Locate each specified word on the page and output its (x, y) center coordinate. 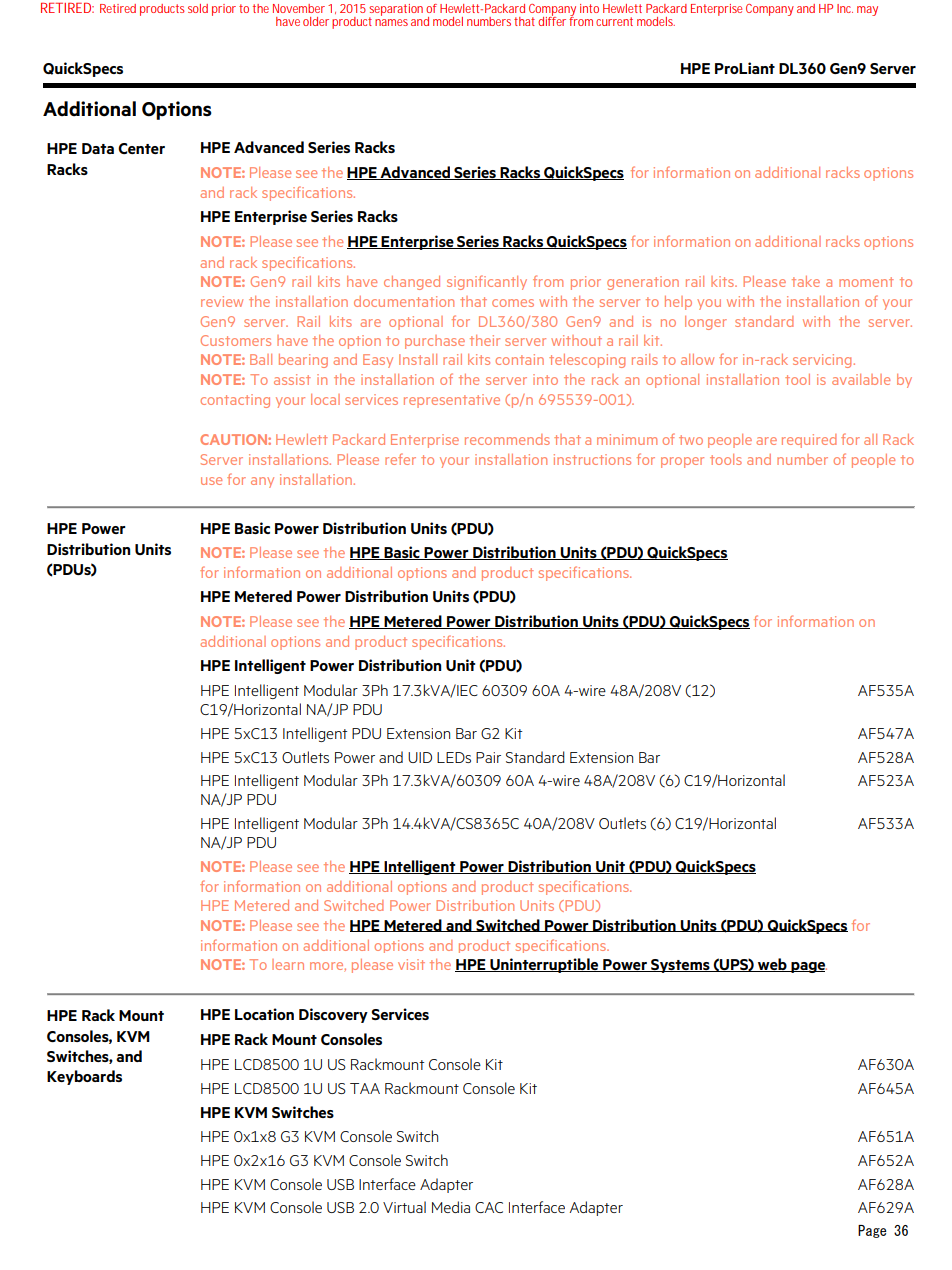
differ (552, 20)
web (772, 965)
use (211, 481)
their (485, 340)
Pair (488, 757)
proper (682, 462)
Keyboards (84, 1077)
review (222, 301)
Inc (845, 8)
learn (288, 964)
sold (198, 8)
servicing (822, 361)
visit (411, 964)
